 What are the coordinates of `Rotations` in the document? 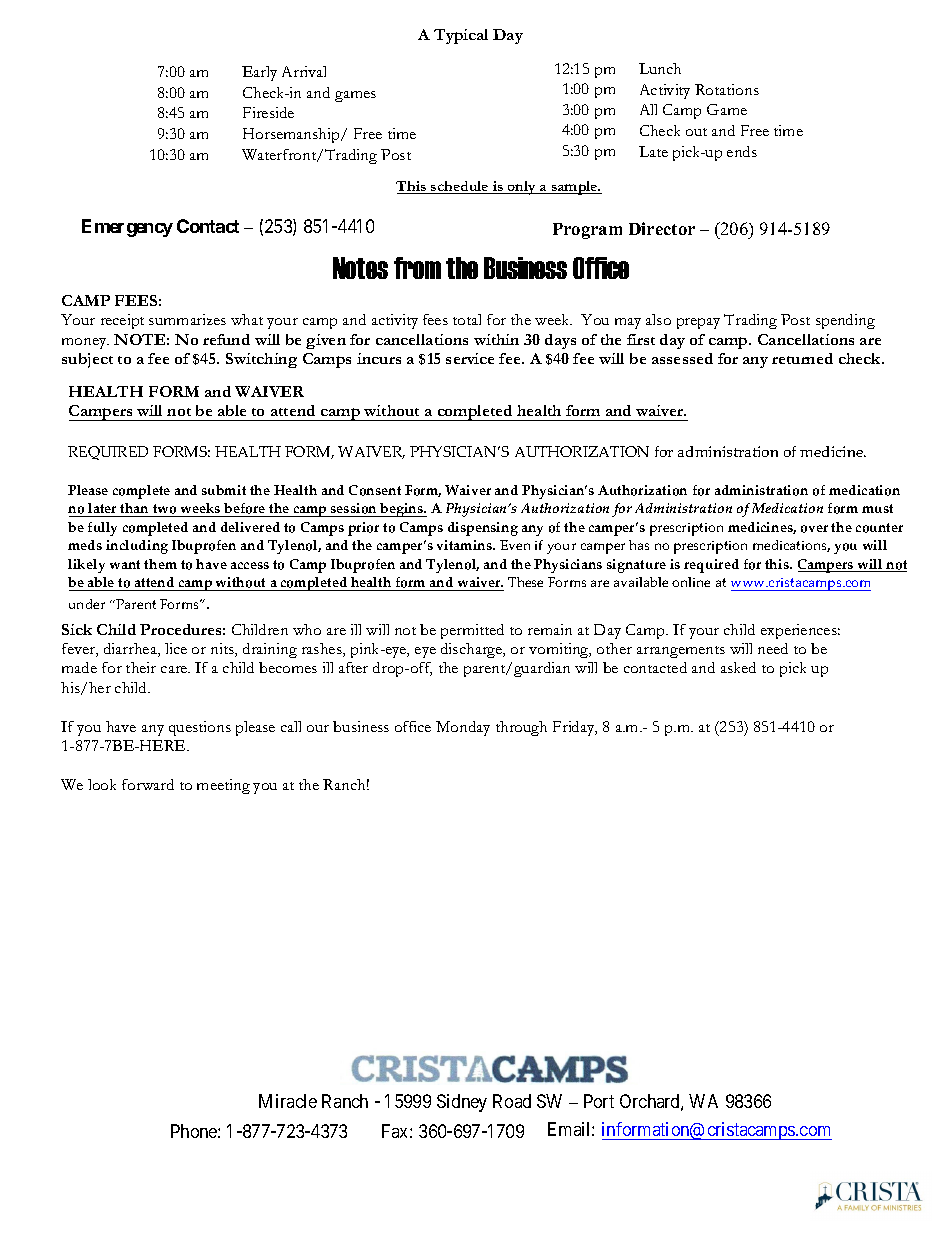 It's located at (727, 89).
